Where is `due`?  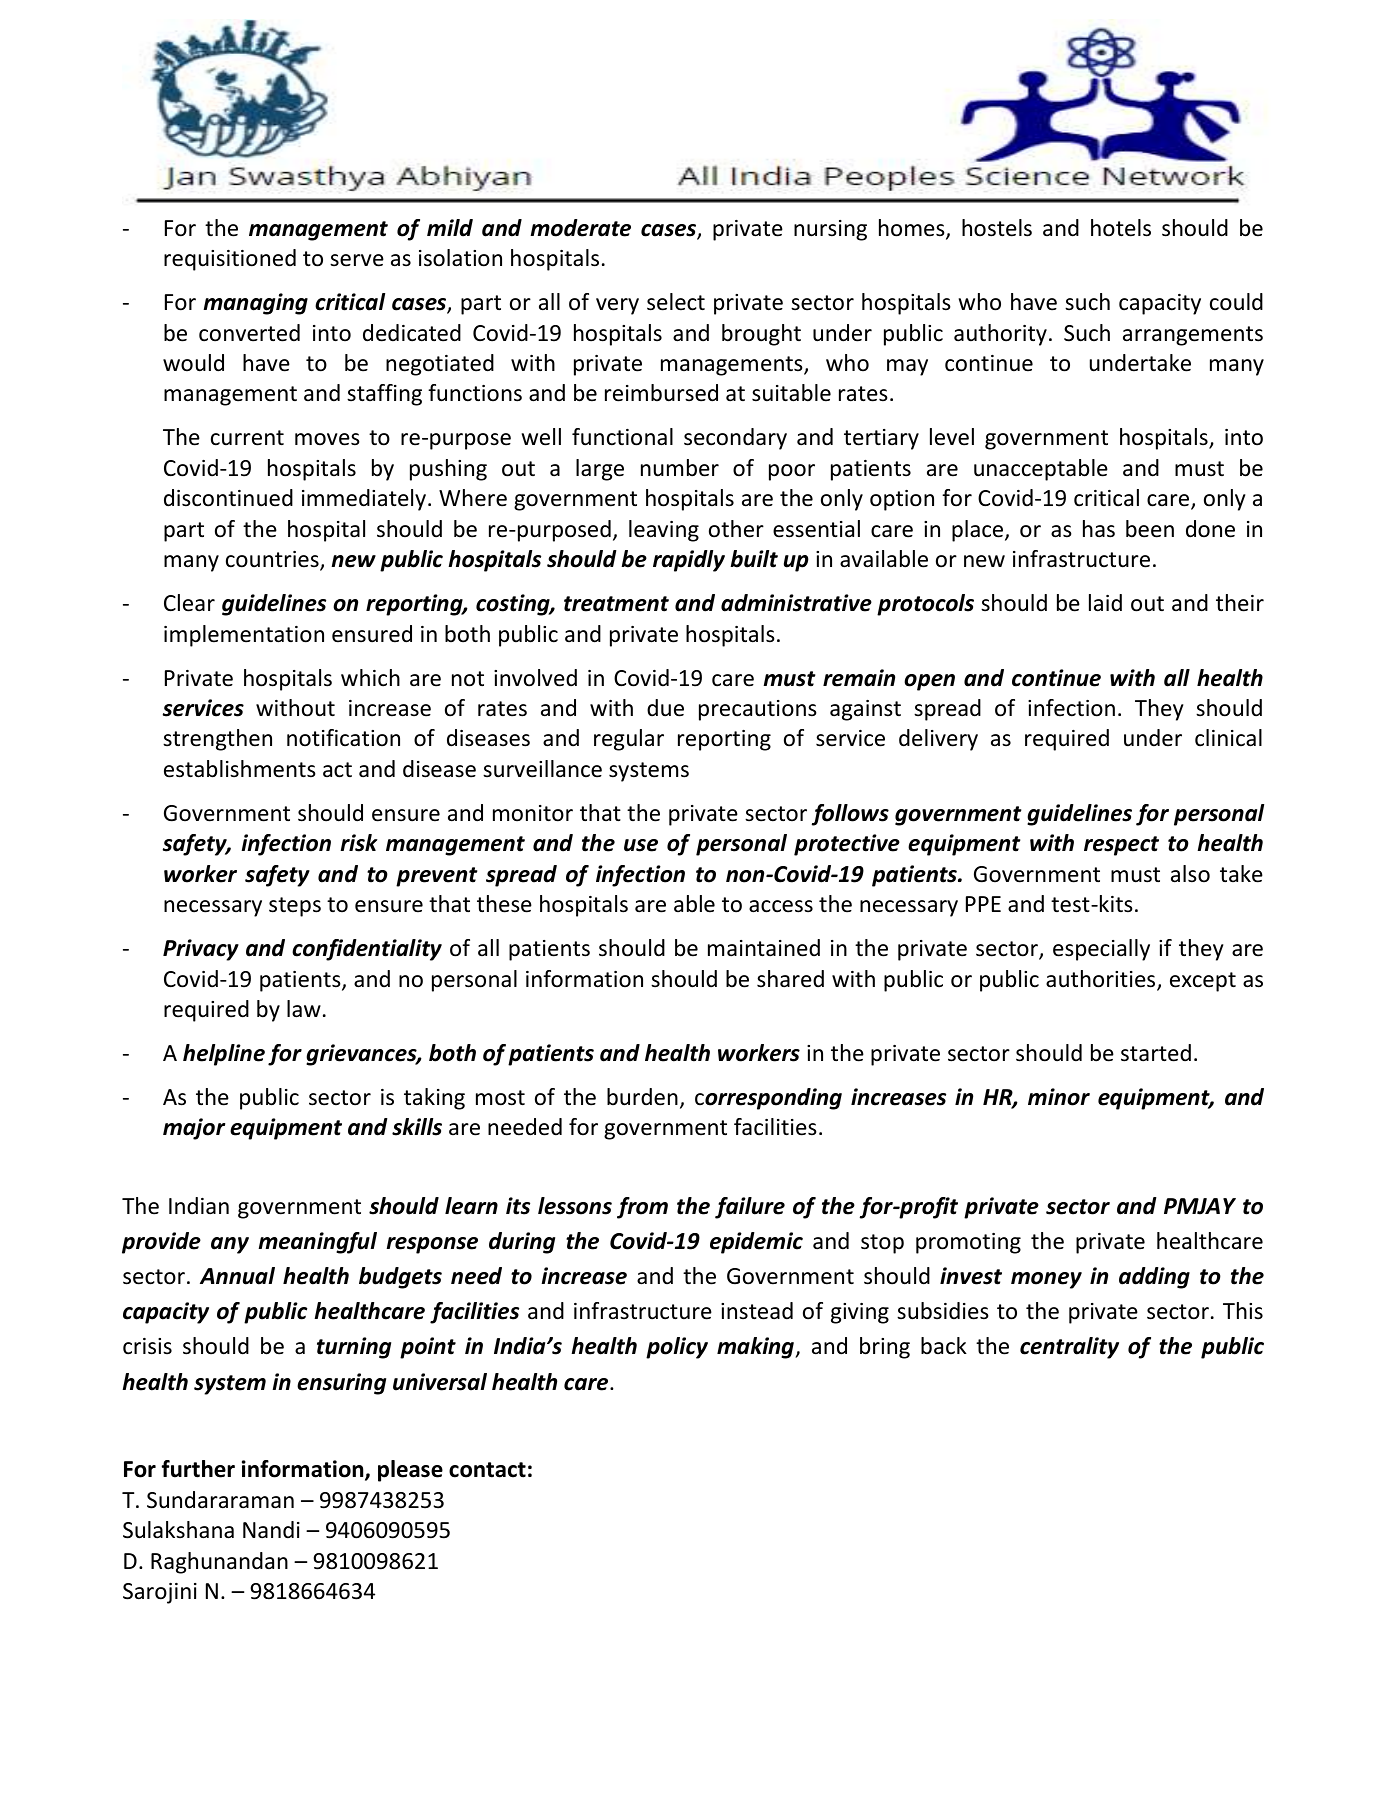 due is located at coordinates (665, 708).
